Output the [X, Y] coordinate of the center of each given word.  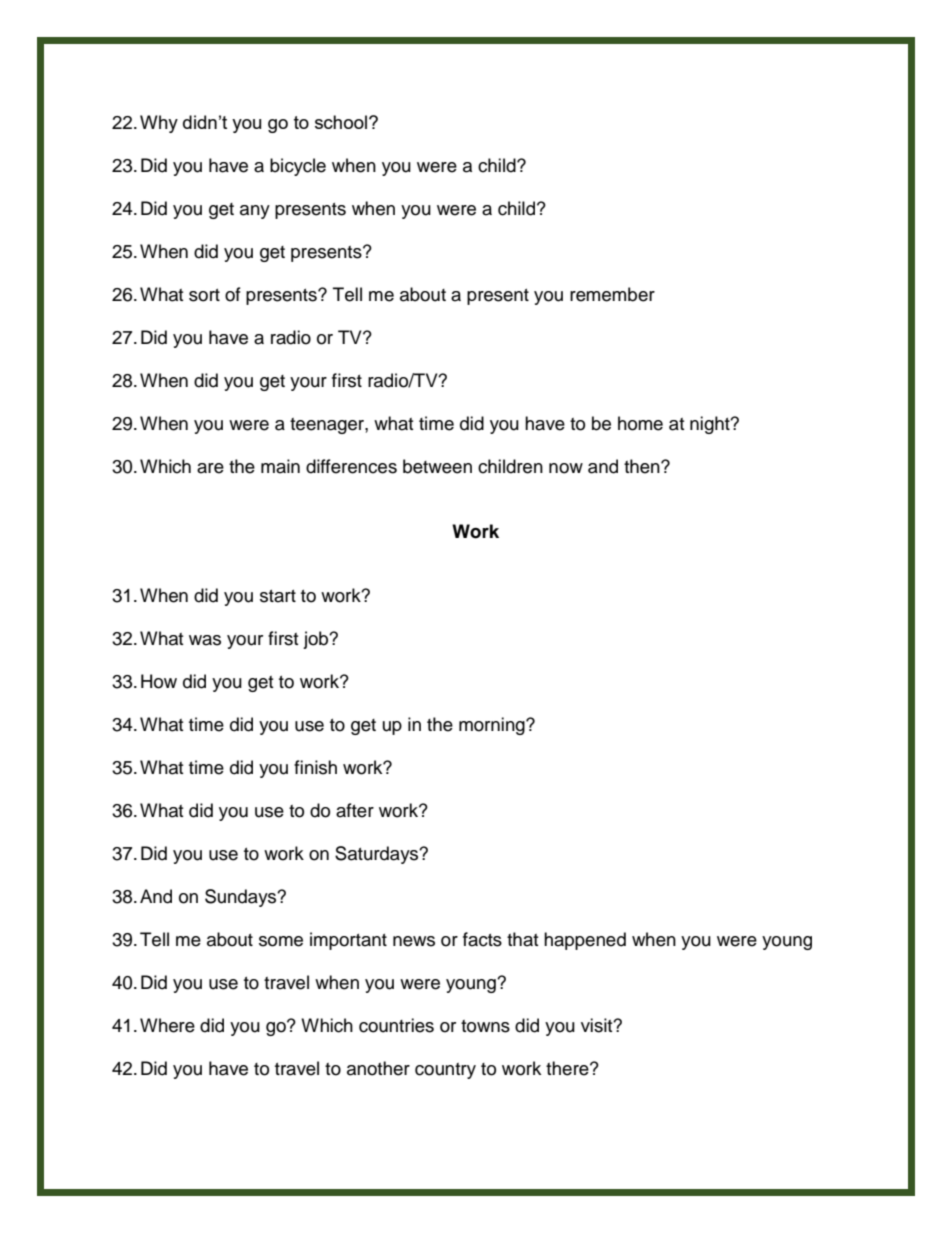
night [711, 425]
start [278, 596]
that [522, 939]
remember [612, 294]
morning [493, 726]
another [378, 1068]
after [355, 810]
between [437, 466]
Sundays [242, 898]
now [566, 468]
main [280, 466]
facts [482, 939]
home [640, 423]
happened [585, 941]
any [255, 212]
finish [315, 767]
